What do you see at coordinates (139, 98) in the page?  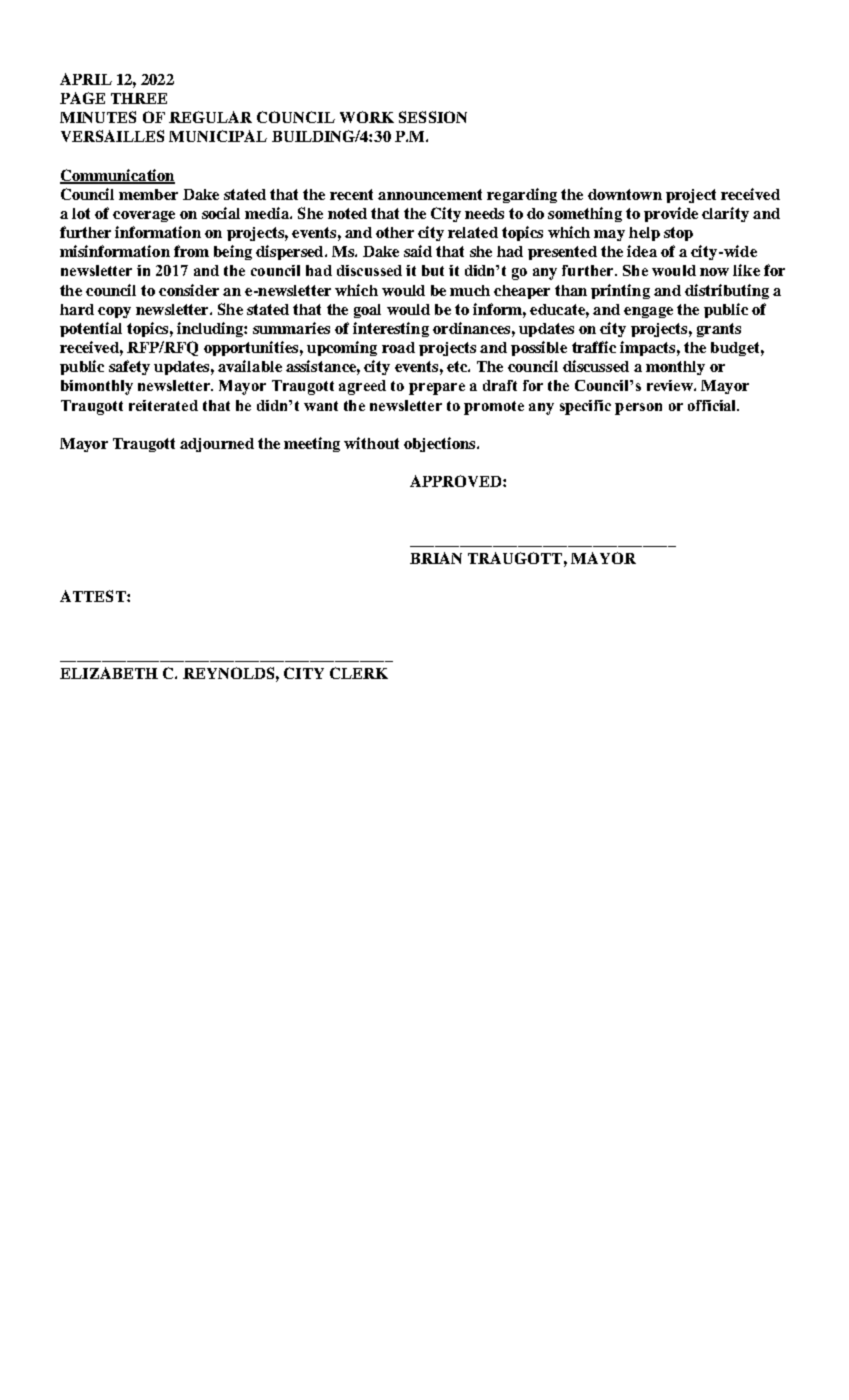 I see `THREE` at bounding box center [139, 98].
